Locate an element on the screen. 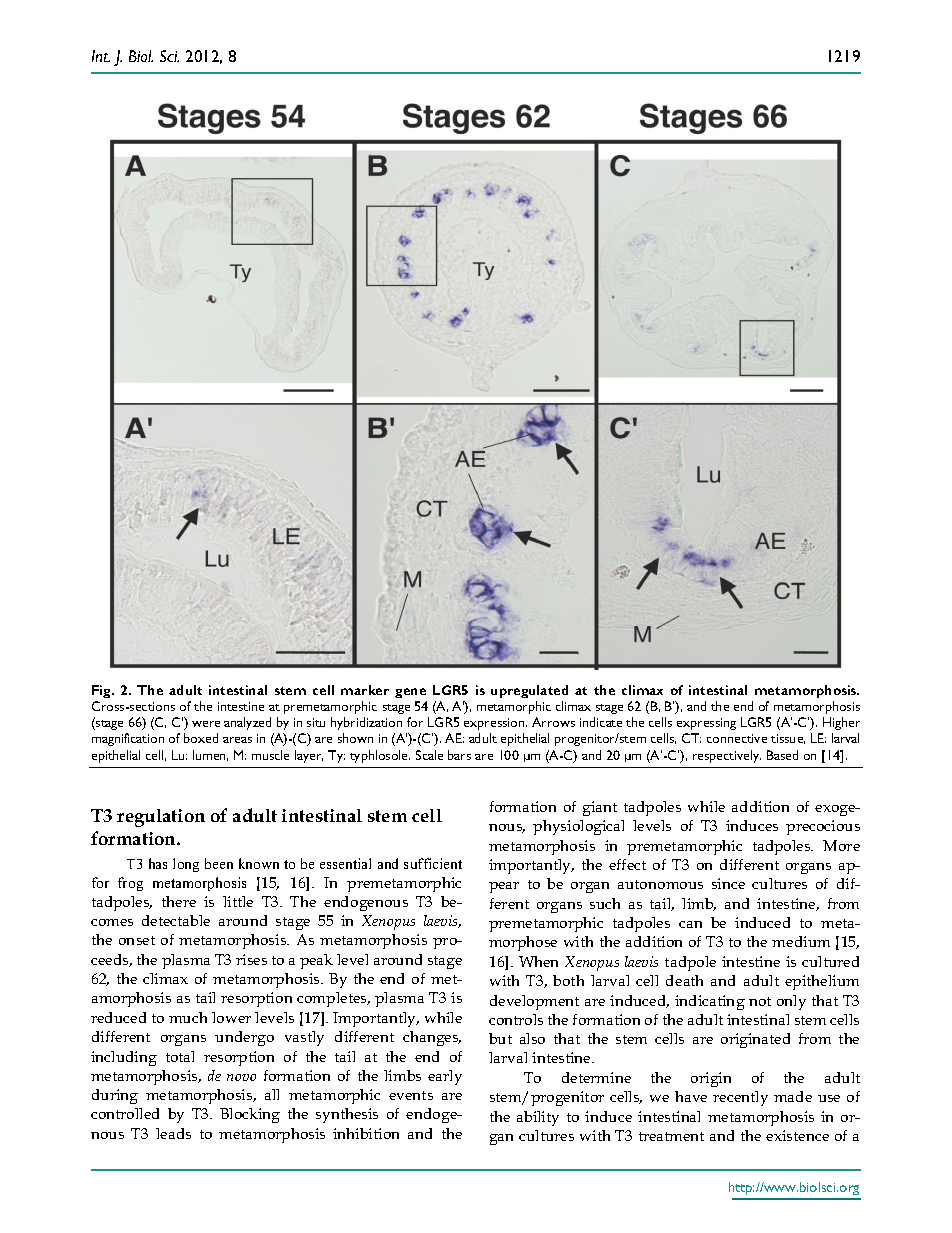 This screenshot has width=952, height=1233. there is located at coordinates (179, 901).
